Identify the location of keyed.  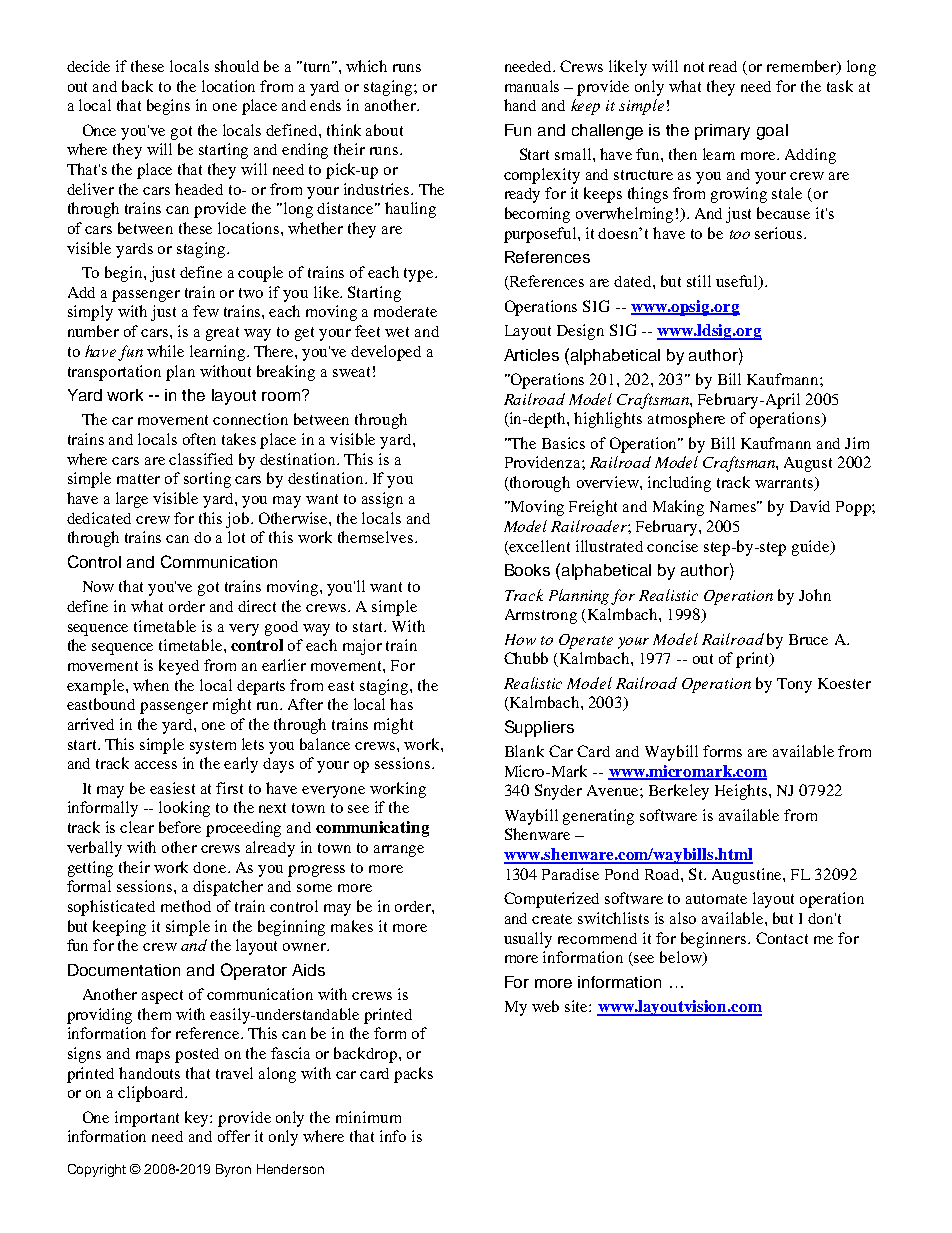
(179, 667).
